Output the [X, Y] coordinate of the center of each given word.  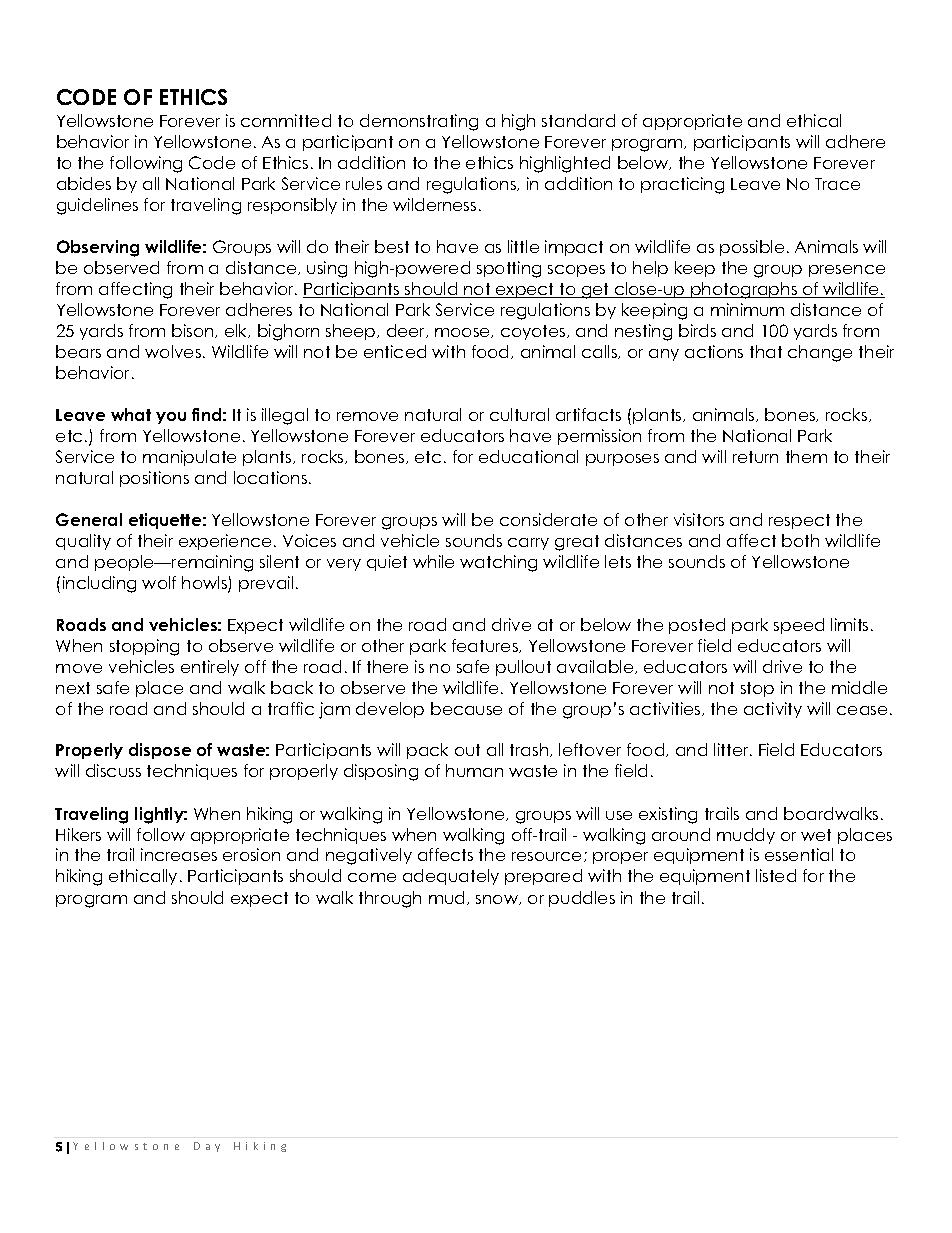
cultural [519, 414]
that [766, 351]
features [486, 646]
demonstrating [419, 122]
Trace [837, 184]
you [171, 418]
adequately [451, 877]
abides [84, 183]
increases [179, 854]
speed [799, 626]
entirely [210, 668]
